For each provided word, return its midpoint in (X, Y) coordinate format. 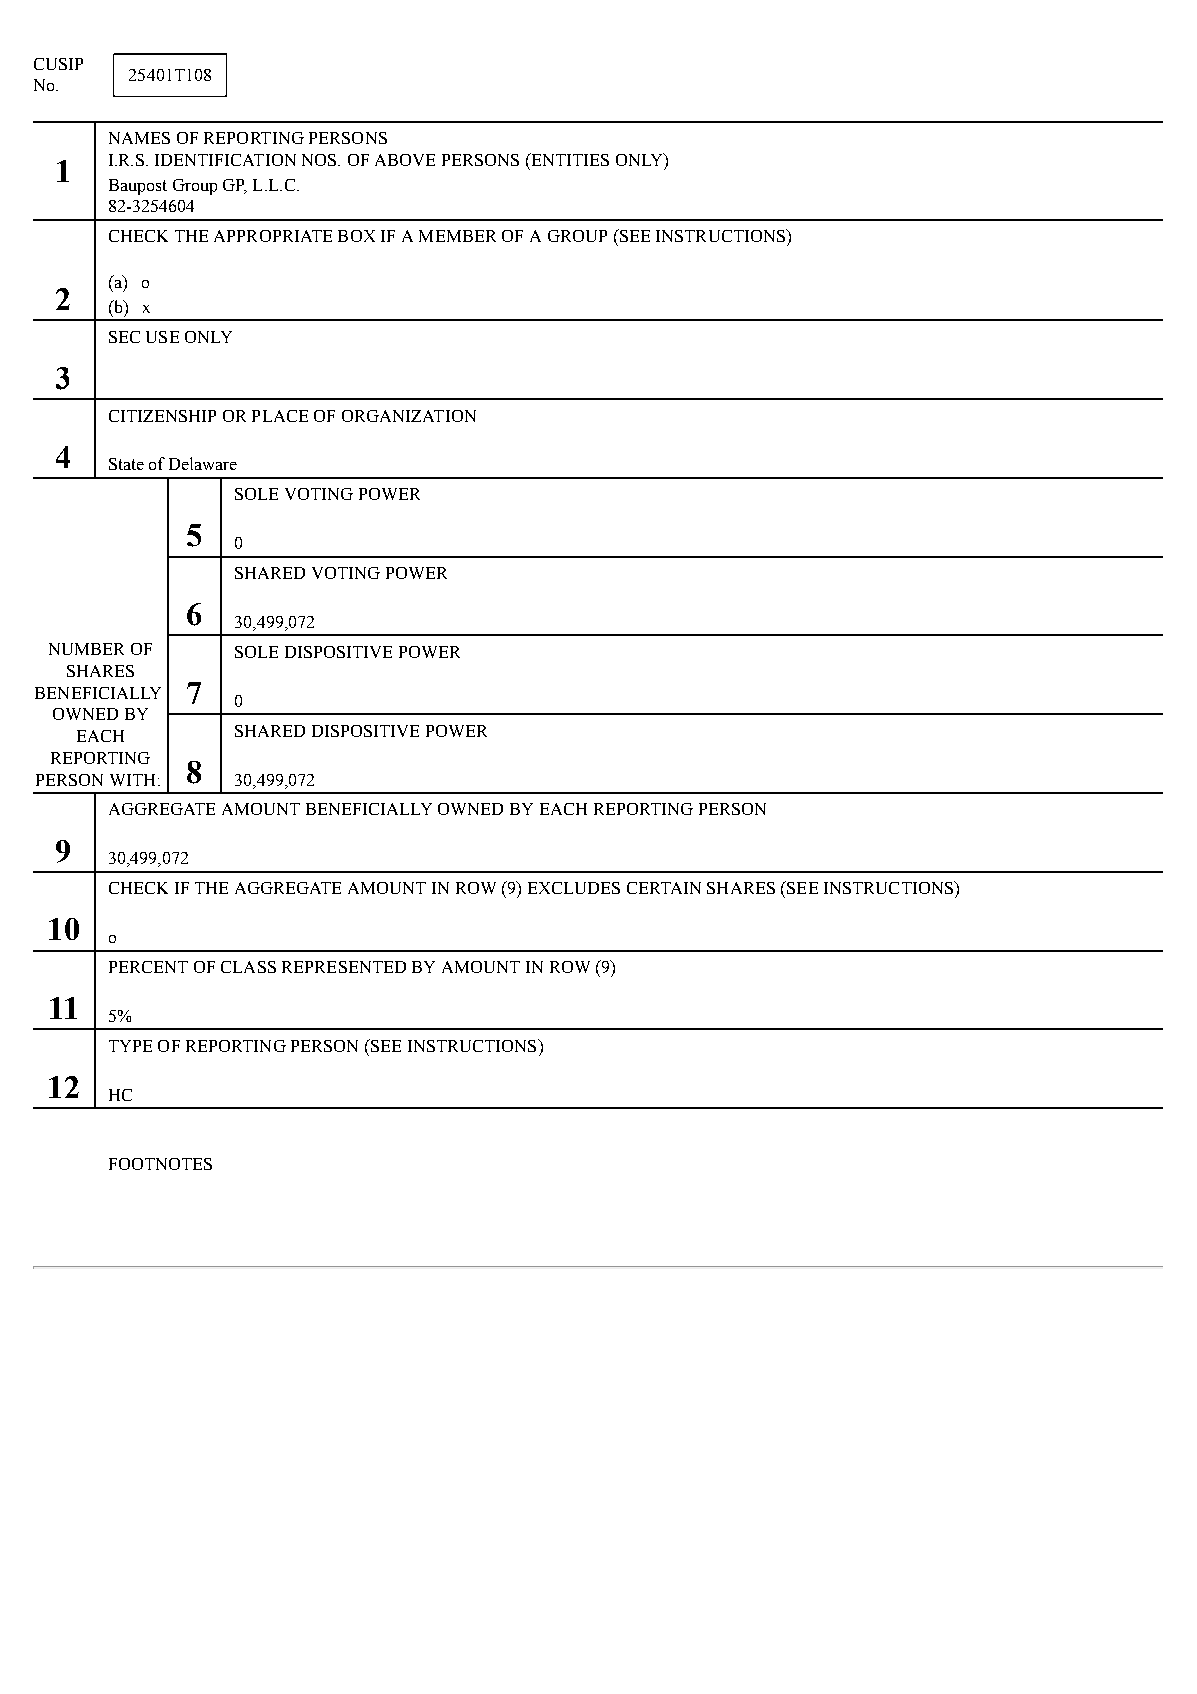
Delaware (203, 463)
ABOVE (405, 160)
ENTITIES (569, 159)
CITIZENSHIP (162, 416)
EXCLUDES (574, 888)
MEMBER (457, 236)
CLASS (248, 967)
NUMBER (86, 649)
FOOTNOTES (160, 1164)
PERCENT (148, 967)
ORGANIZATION (409, 416)
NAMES (139, 138)
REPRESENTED (344, 967)
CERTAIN (664, 888)
